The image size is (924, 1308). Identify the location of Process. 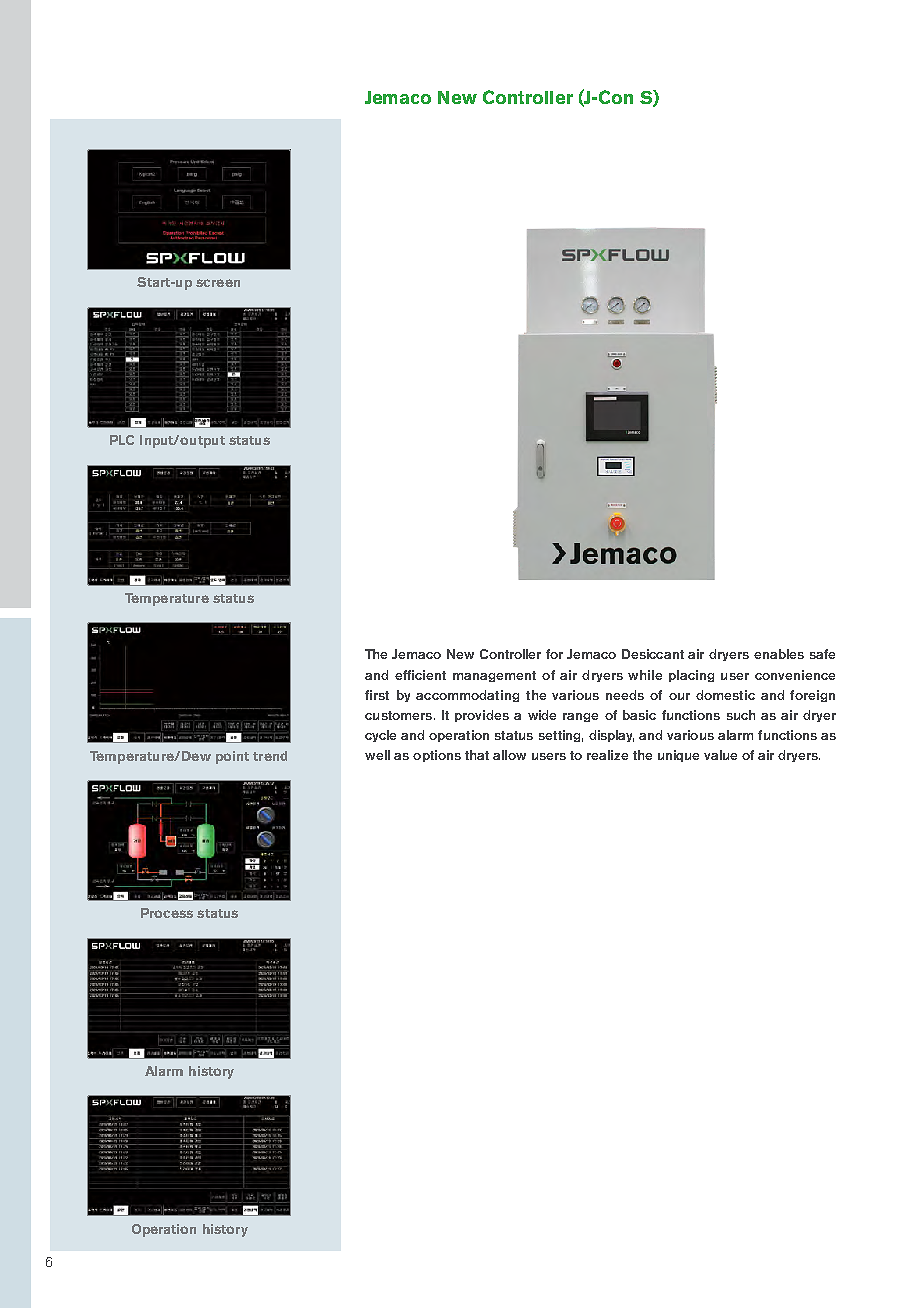
(167, 913).
